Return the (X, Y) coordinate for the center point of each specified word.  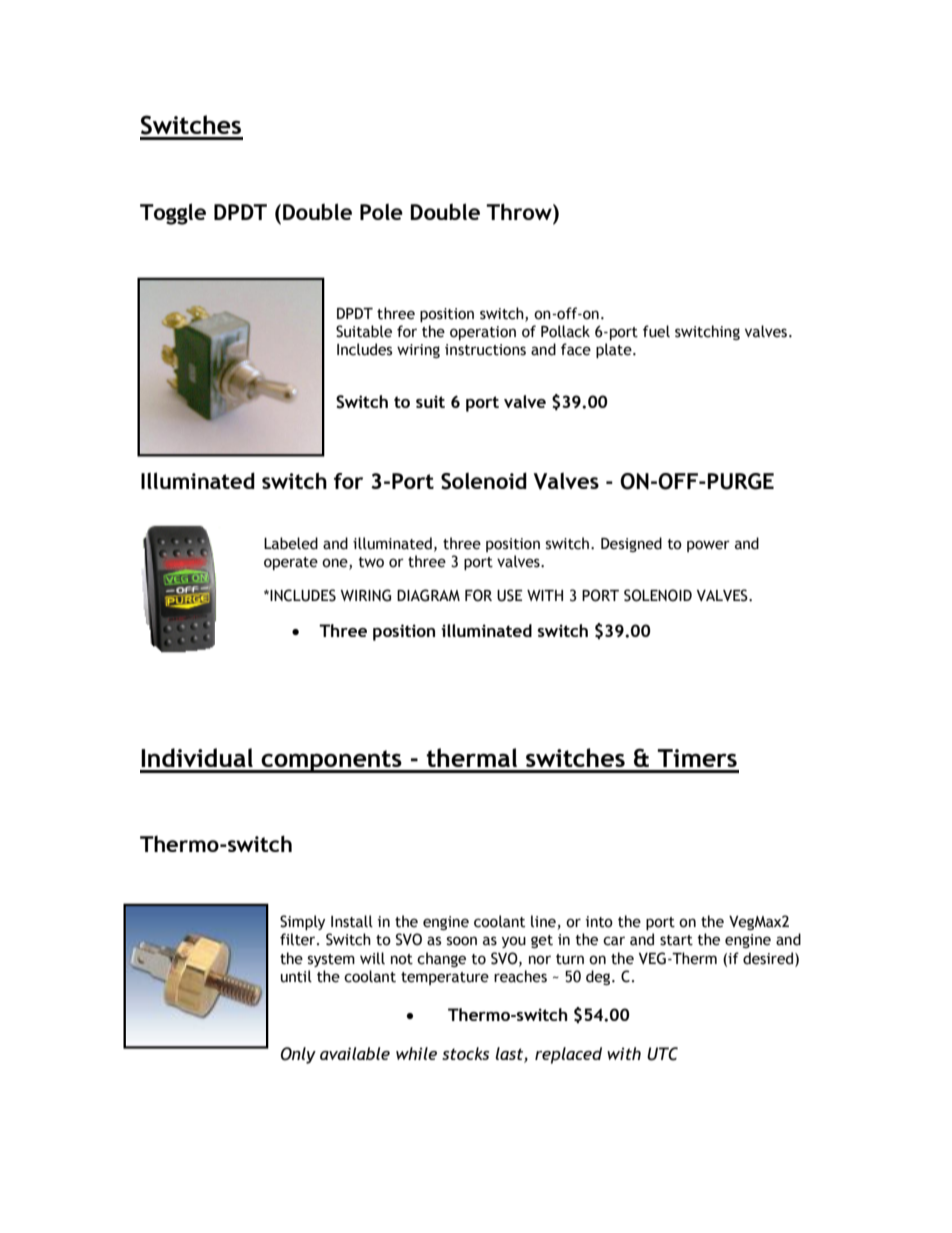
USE (510, 595)
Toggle (173, 214)
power (708, 546)
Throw (520, 213)
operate (291, 563)
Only (298, 1055)
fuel (656, 331)
